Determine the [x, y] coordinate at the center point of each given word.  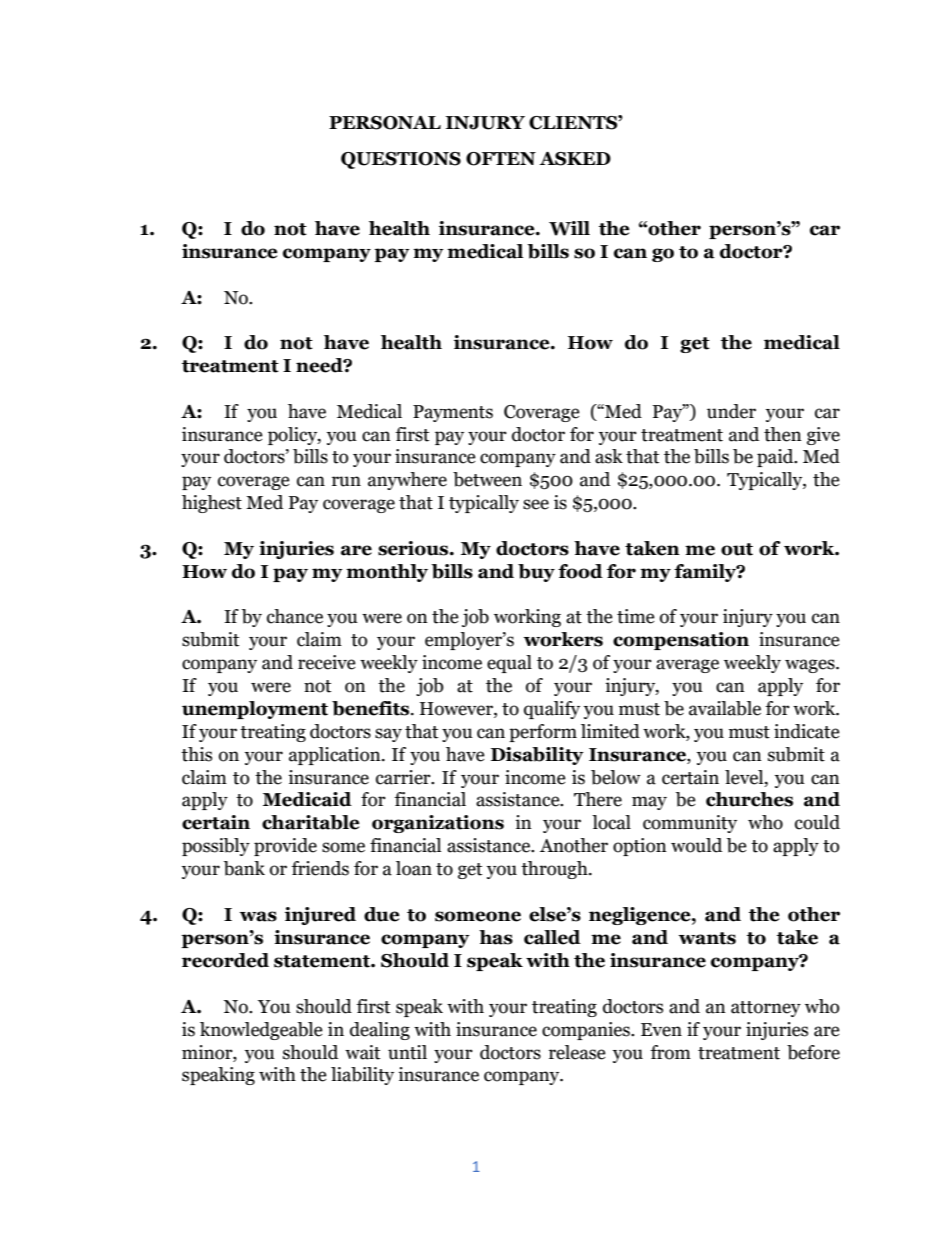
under [731, 411]
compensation [681, 641]
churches [749, 799]
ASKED [575, 159]
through [555, 870]
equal [509, 664]
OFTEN [501, 159]
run [346, 481]
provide [285, 847]
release [577, 1052]
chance [295, 616]
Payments [453, 413]
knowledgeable [261, 1031]
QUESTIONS [401, 160]
